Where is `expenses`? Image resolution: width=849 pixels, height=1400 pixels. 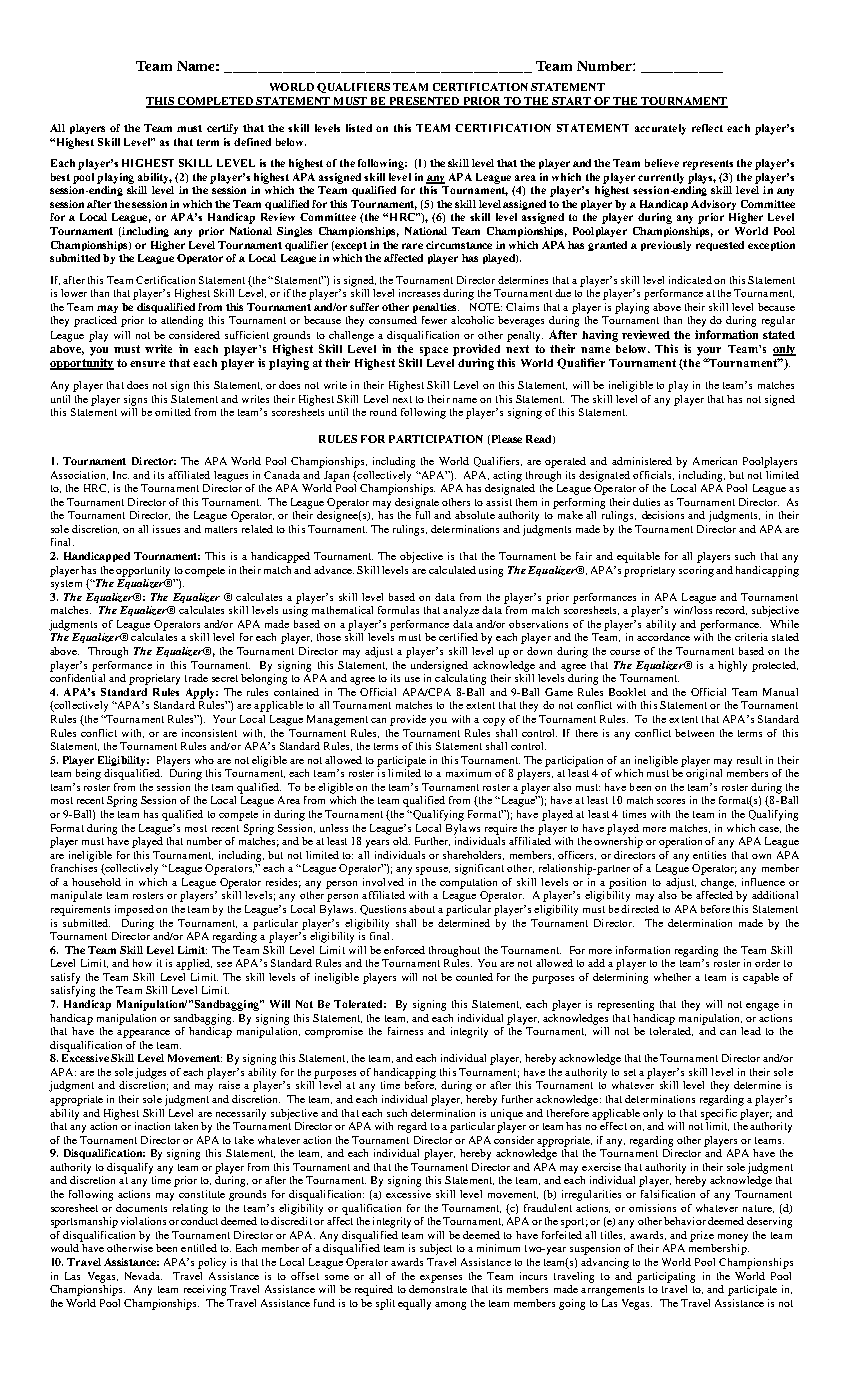 expenses is located at coordinates (441, 1279).
